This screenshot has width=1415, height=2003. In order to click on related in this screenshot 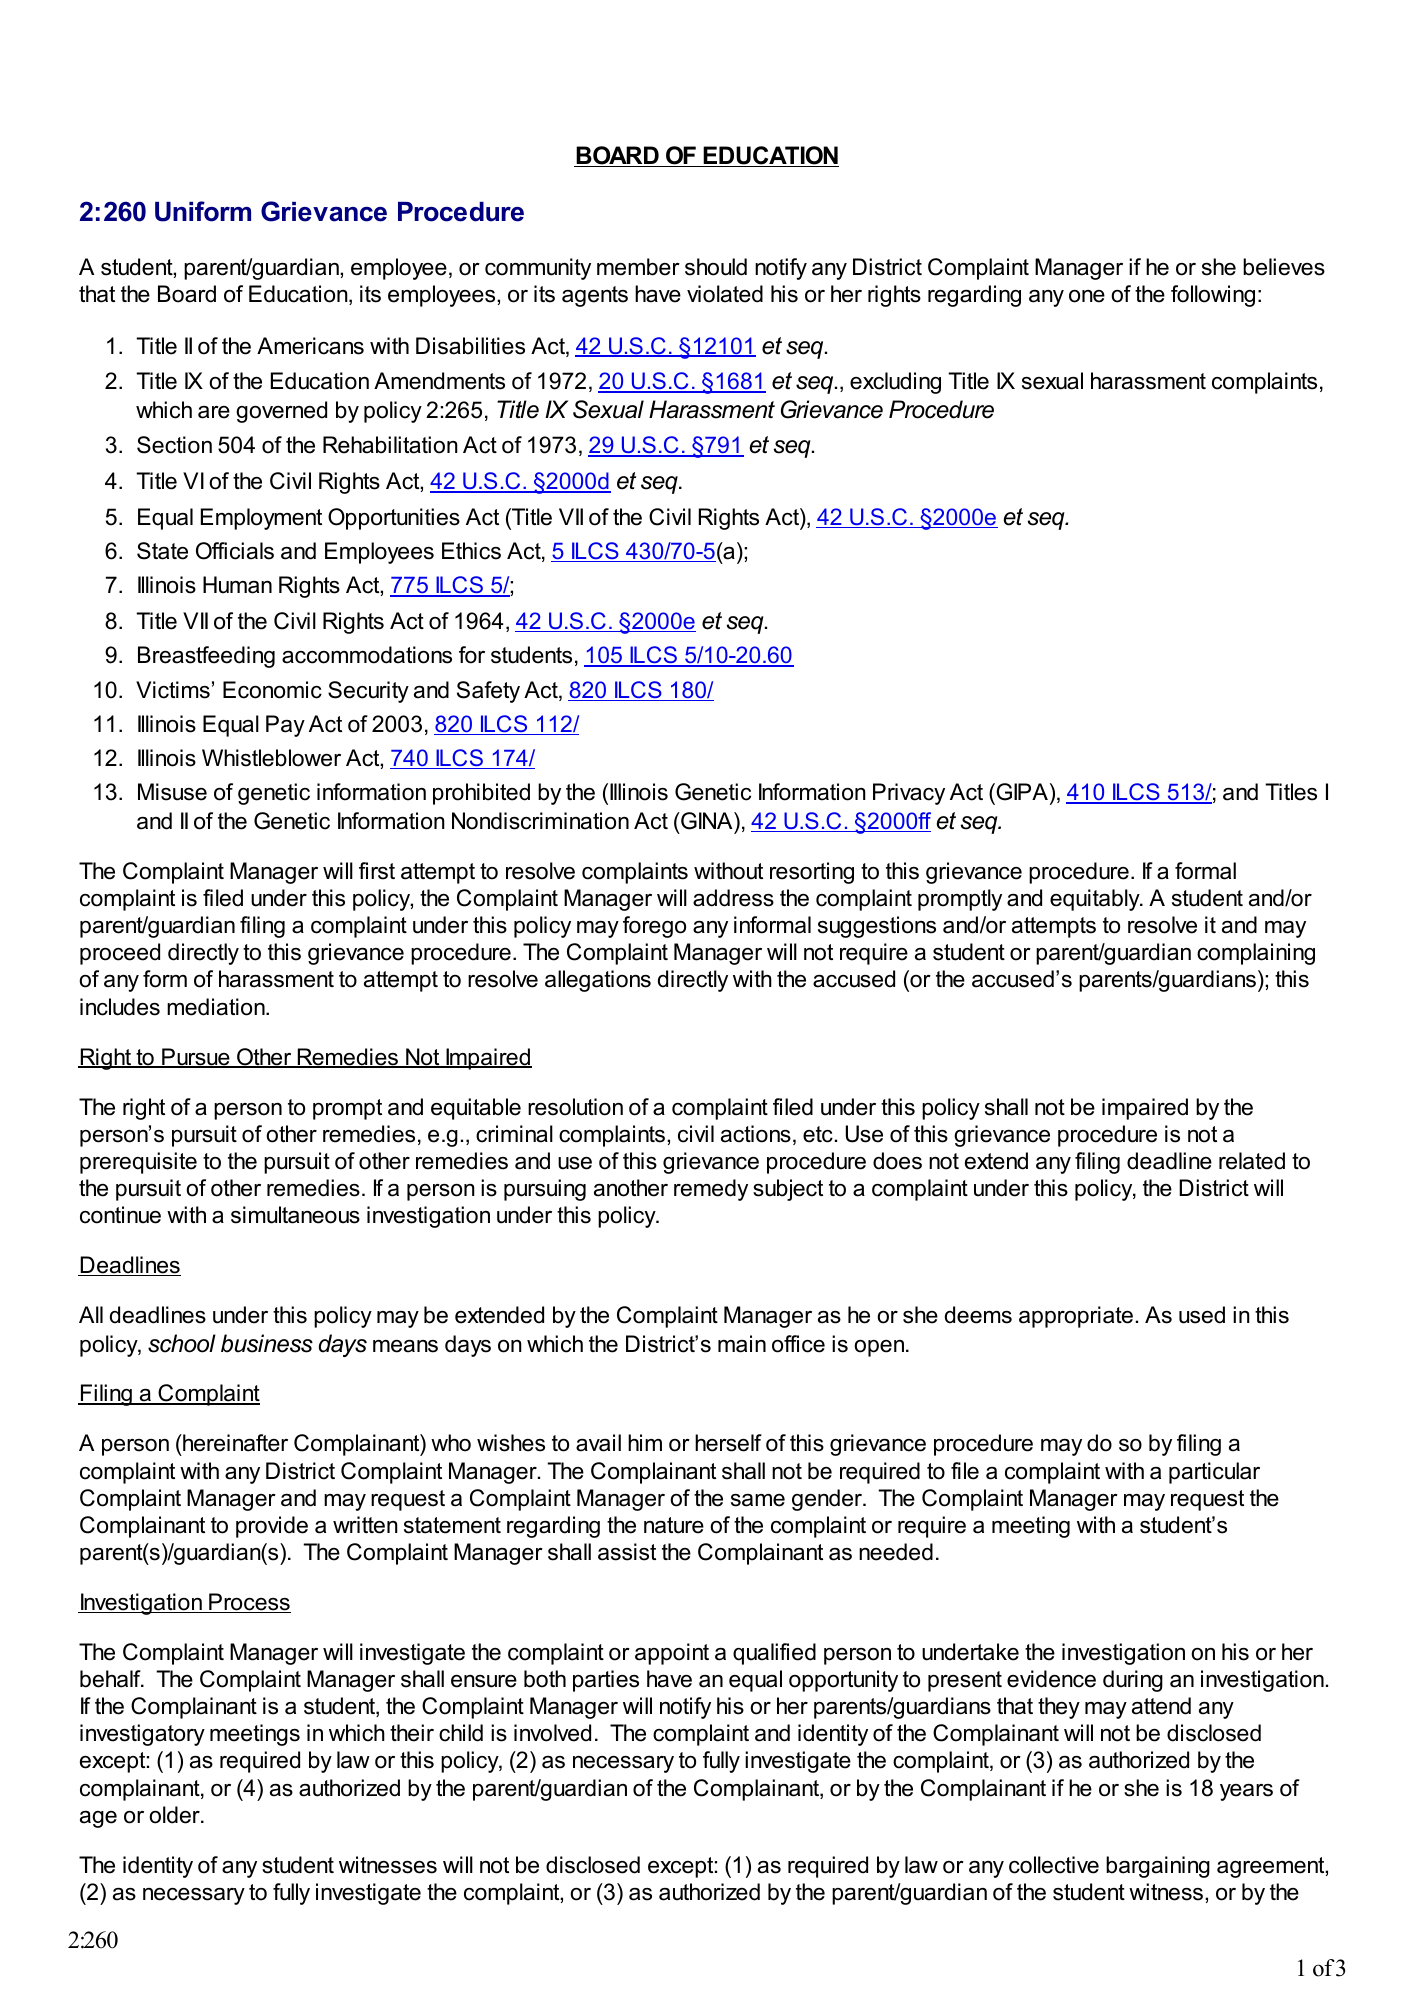, I will do `click(1252, 1161)`.
